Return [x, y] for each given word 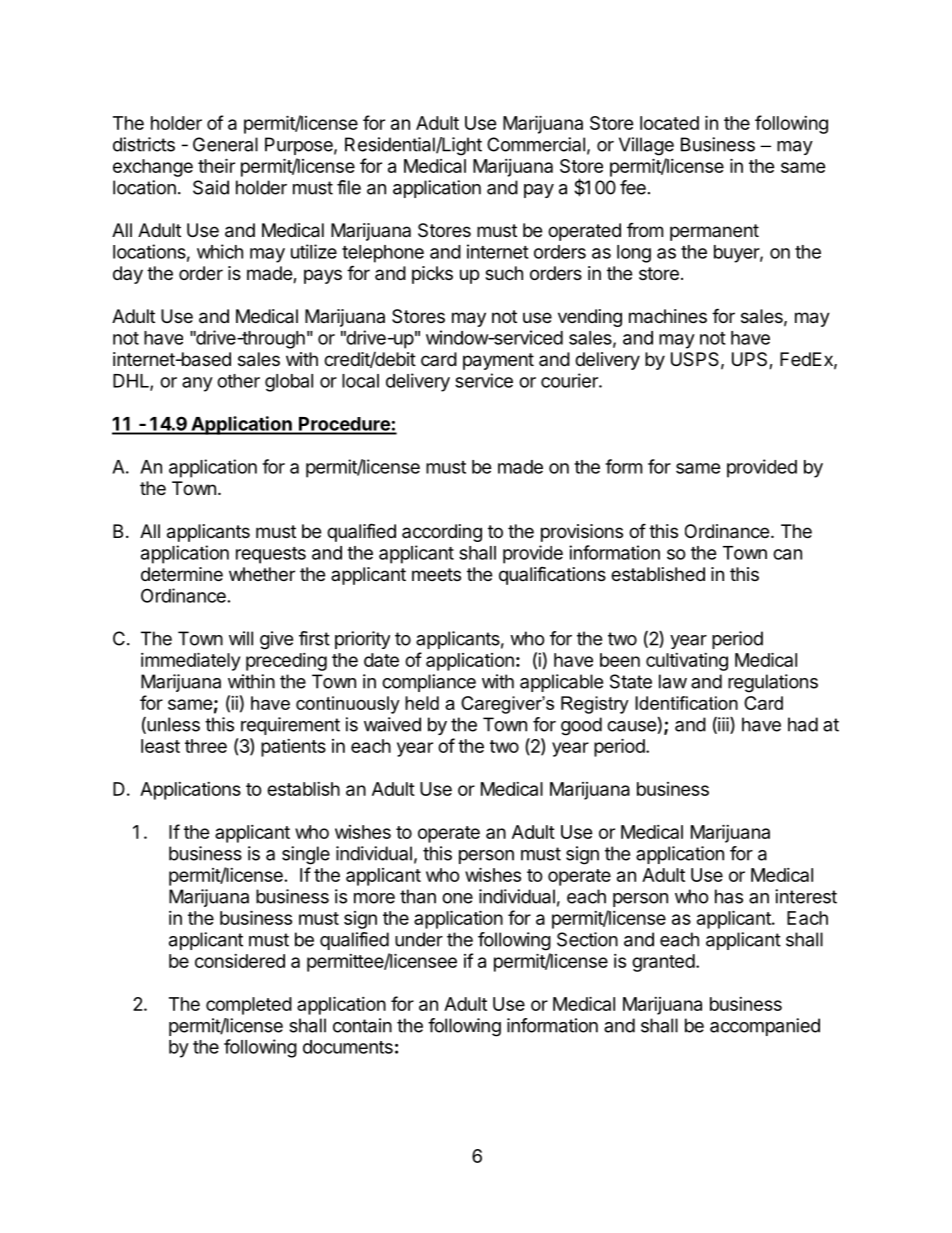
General [225, 144]
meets [436, 574]
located [669, 123]
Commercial [536, 144]
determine [182, 574]
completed [249, 1006]
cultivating [687, 662]
